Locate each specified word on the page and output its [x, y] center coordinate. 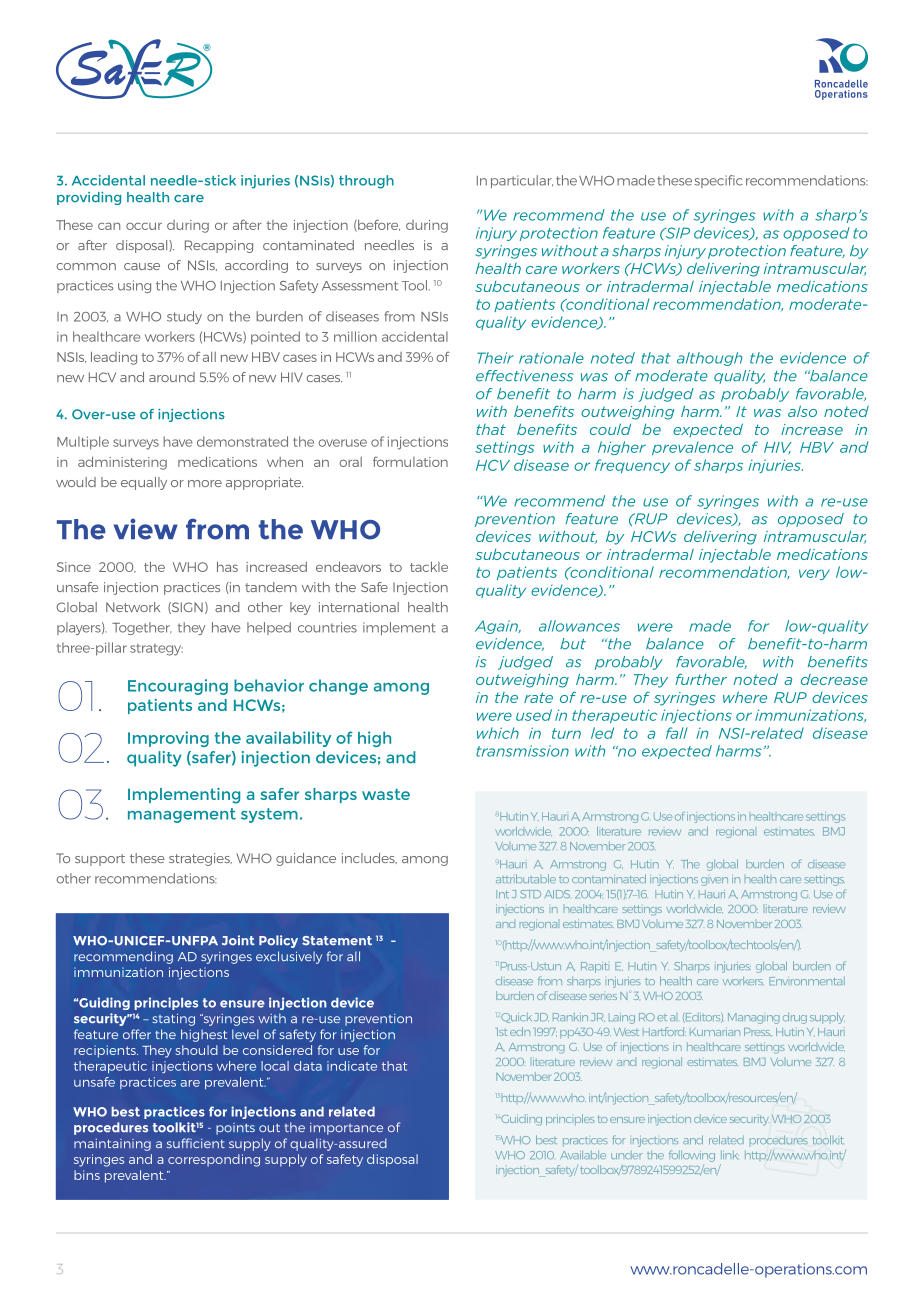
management [182, 815]
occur [144, 226]
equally [144, 483]
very [814, 574]
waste [386, 794]
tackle [429, 566]
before [378, 225]
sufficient [196, 1143]
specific [718, 181]
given [714, 881]
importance [346, 1129]
